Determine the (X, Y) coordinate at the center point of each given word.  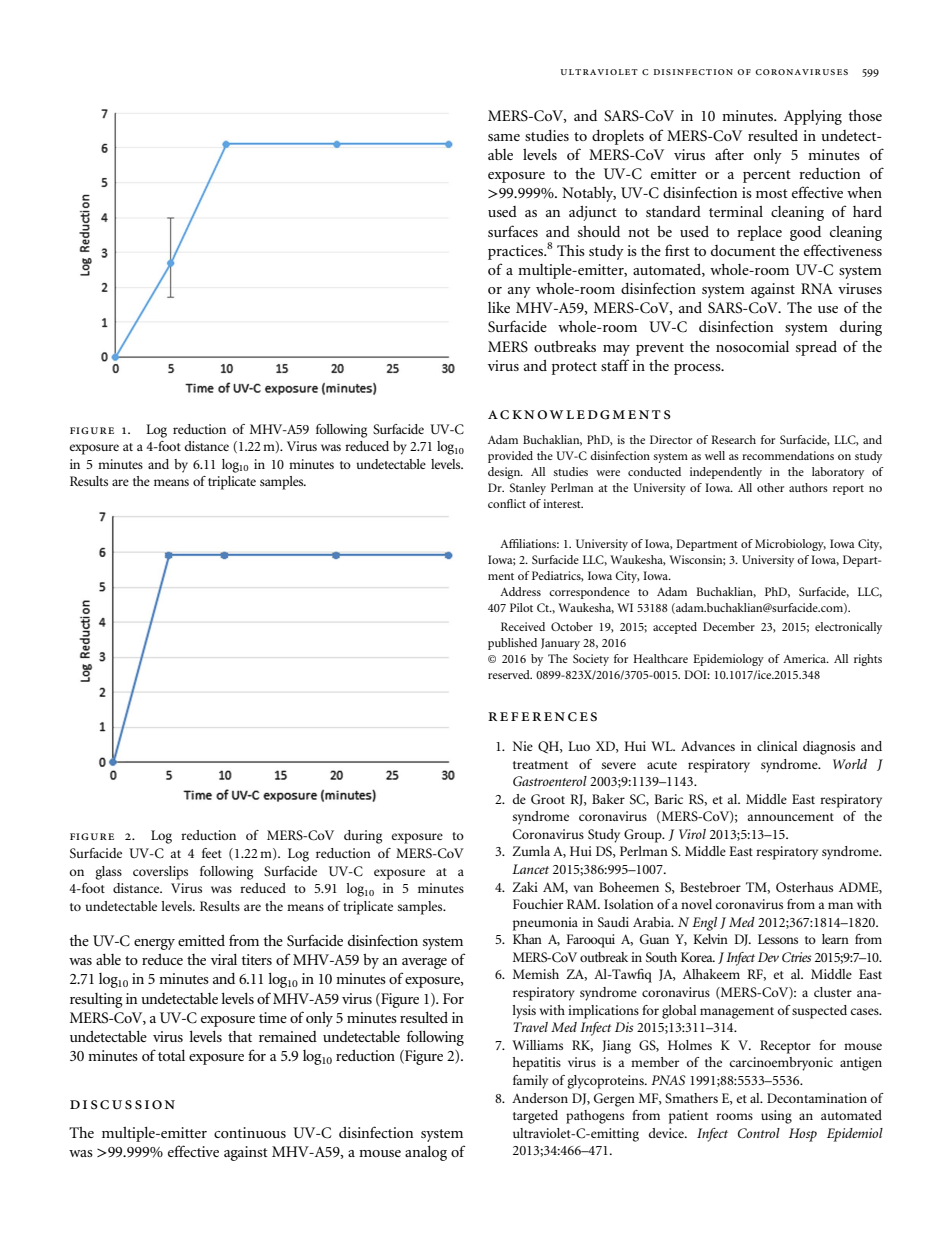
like (499, 307)
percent (767, 176)
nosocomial (752, 346)
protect (574, 368)
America (806, 658)
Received (523, 626)
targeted (535, 1117)
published (512, 644)
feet (212, 853)
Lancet (530, 869)
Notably (589, 194)
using (776, 1117)
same (504, 137)
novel (696, 904)
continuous (250, 1132)
